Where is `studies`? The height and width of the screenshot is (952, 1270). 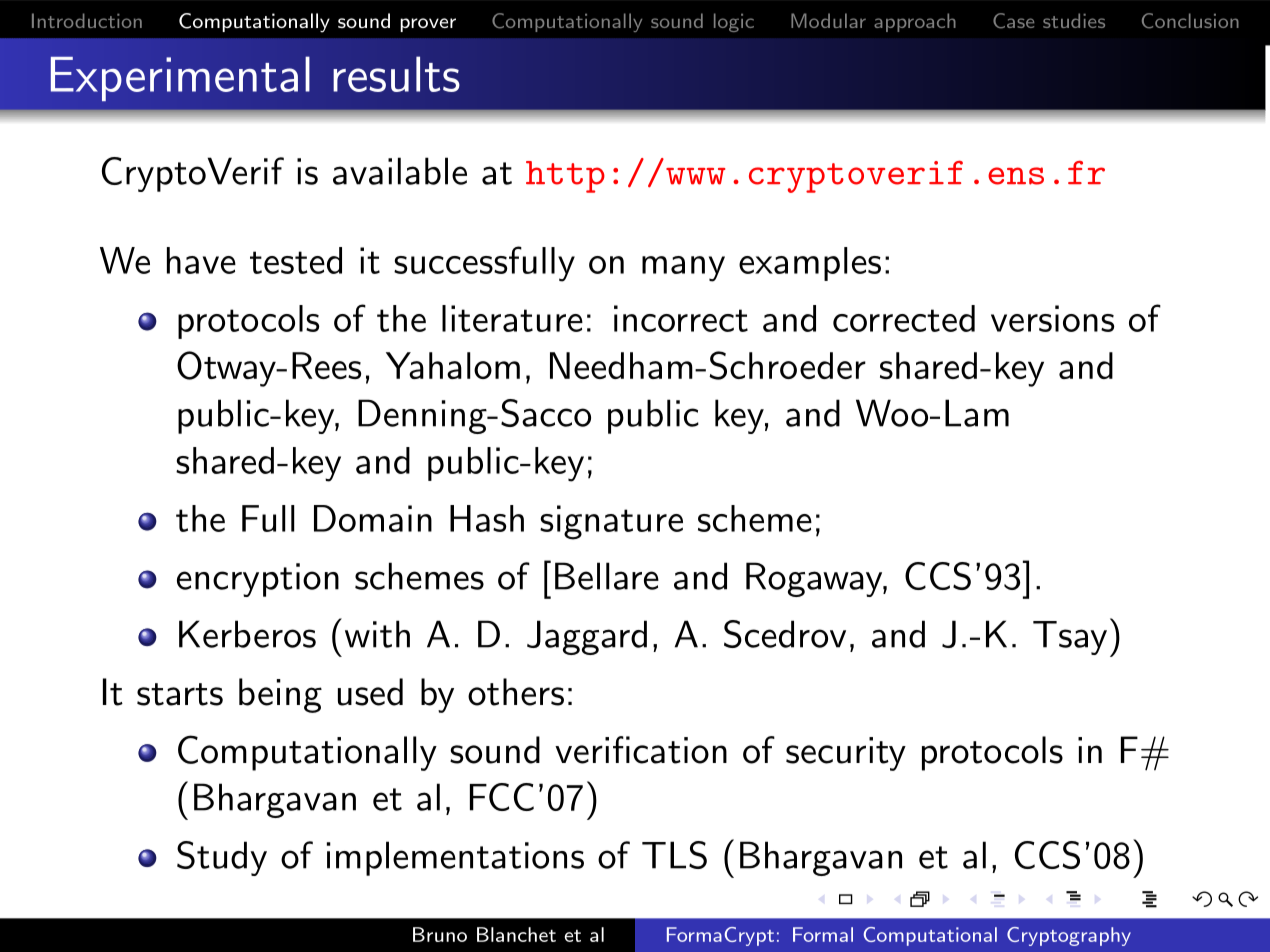
studies is located at coordinates (1074, 20).
